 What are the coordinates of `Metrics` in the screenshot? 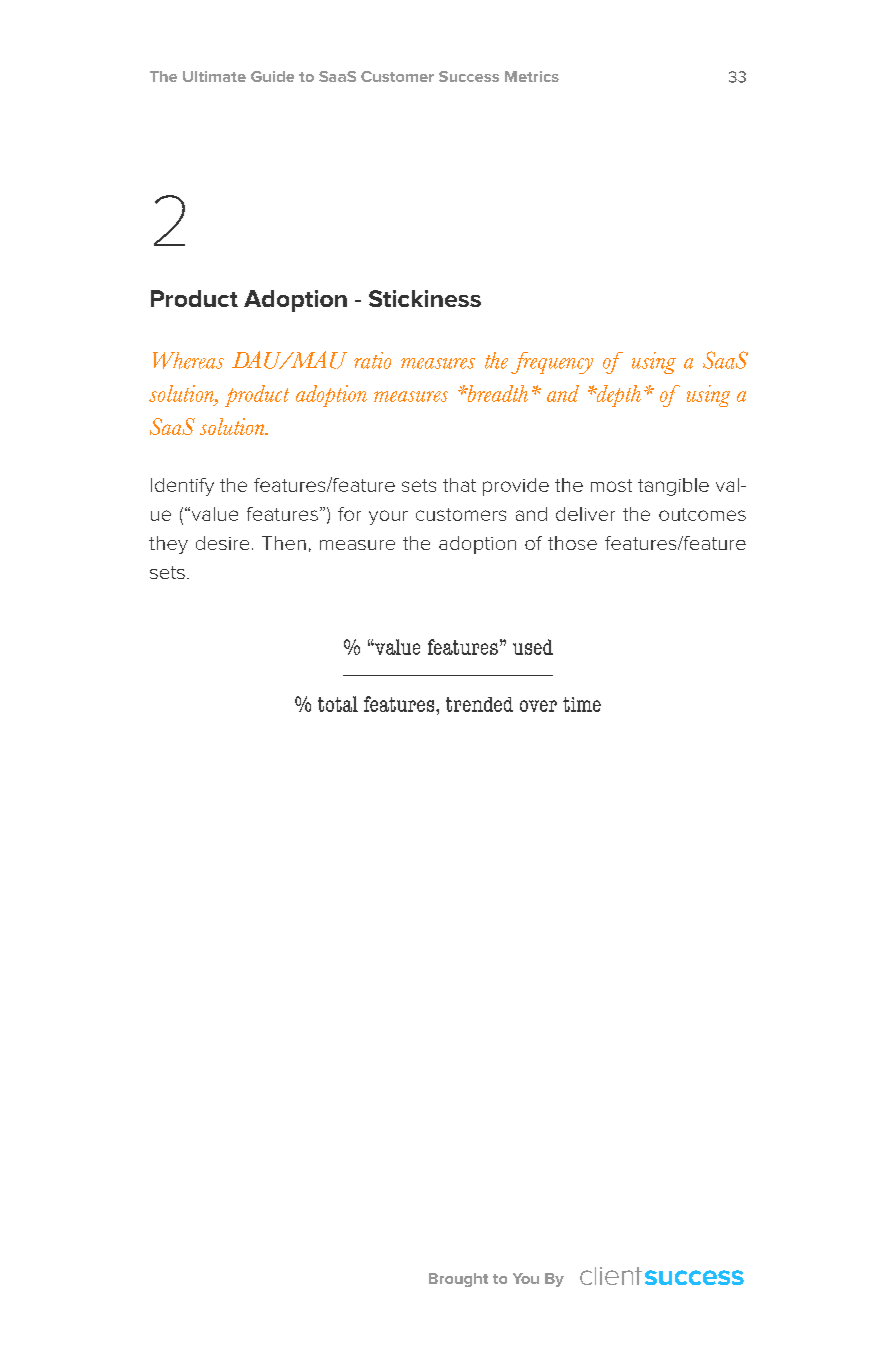 It's located at (532, 76).
